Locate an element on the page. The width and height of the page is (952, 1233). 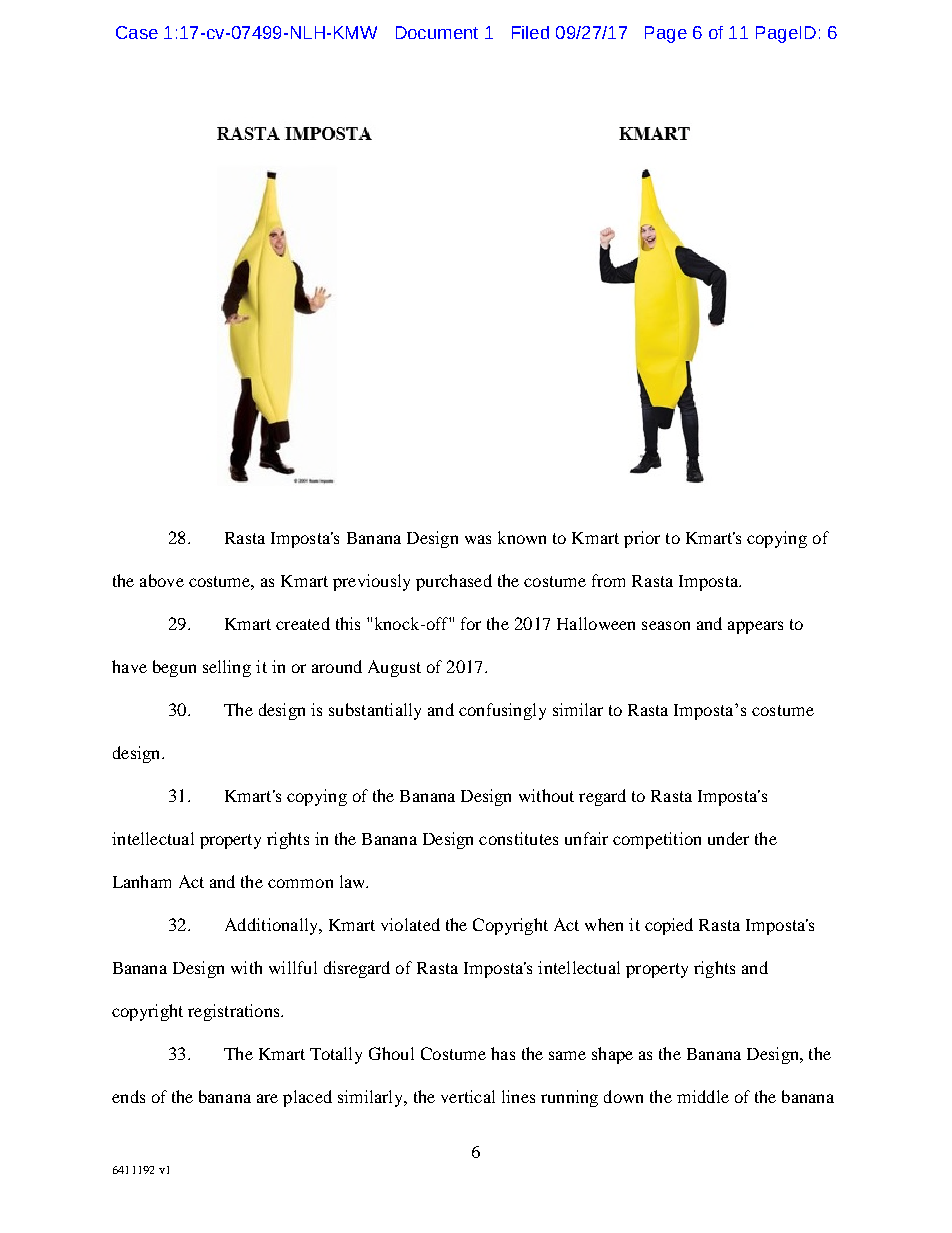
purchased is located at coordinates (454, 582).
